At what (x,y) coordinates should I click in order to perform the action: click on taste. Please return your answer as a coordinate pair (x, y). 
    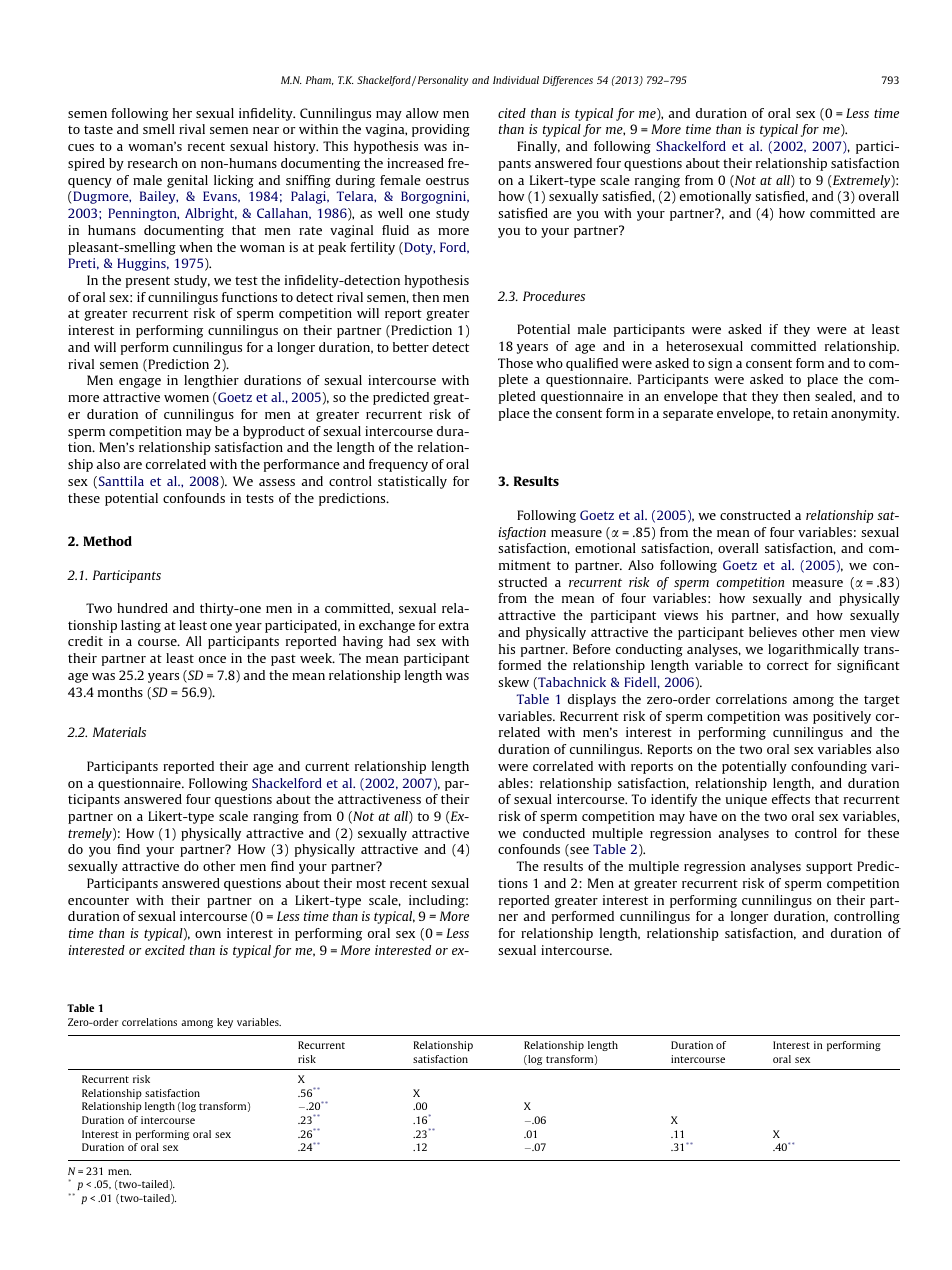
    Looking at the image, I should click on (98, 129).
